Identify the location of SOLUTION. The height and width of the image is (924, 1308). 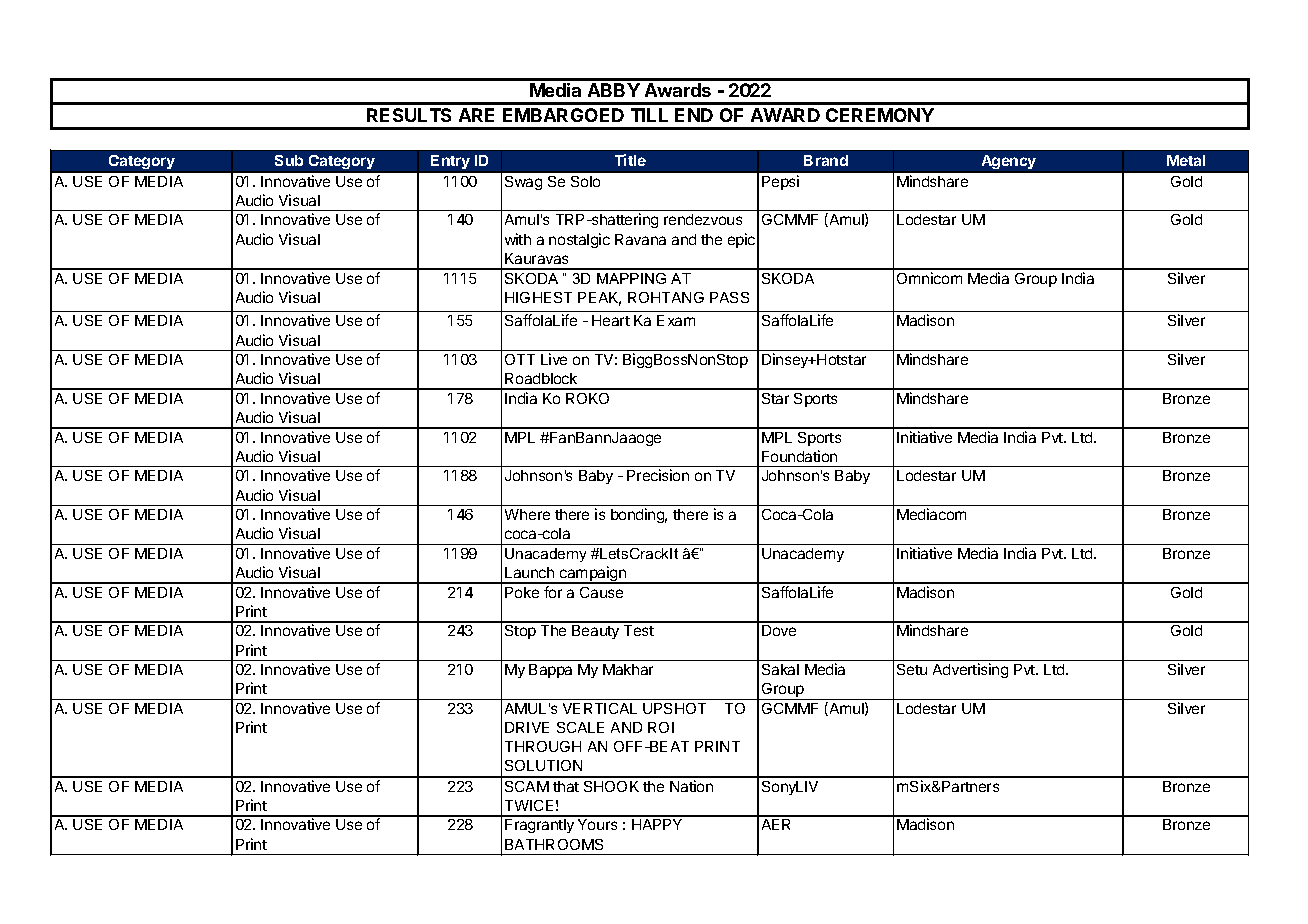
(543, 765).
